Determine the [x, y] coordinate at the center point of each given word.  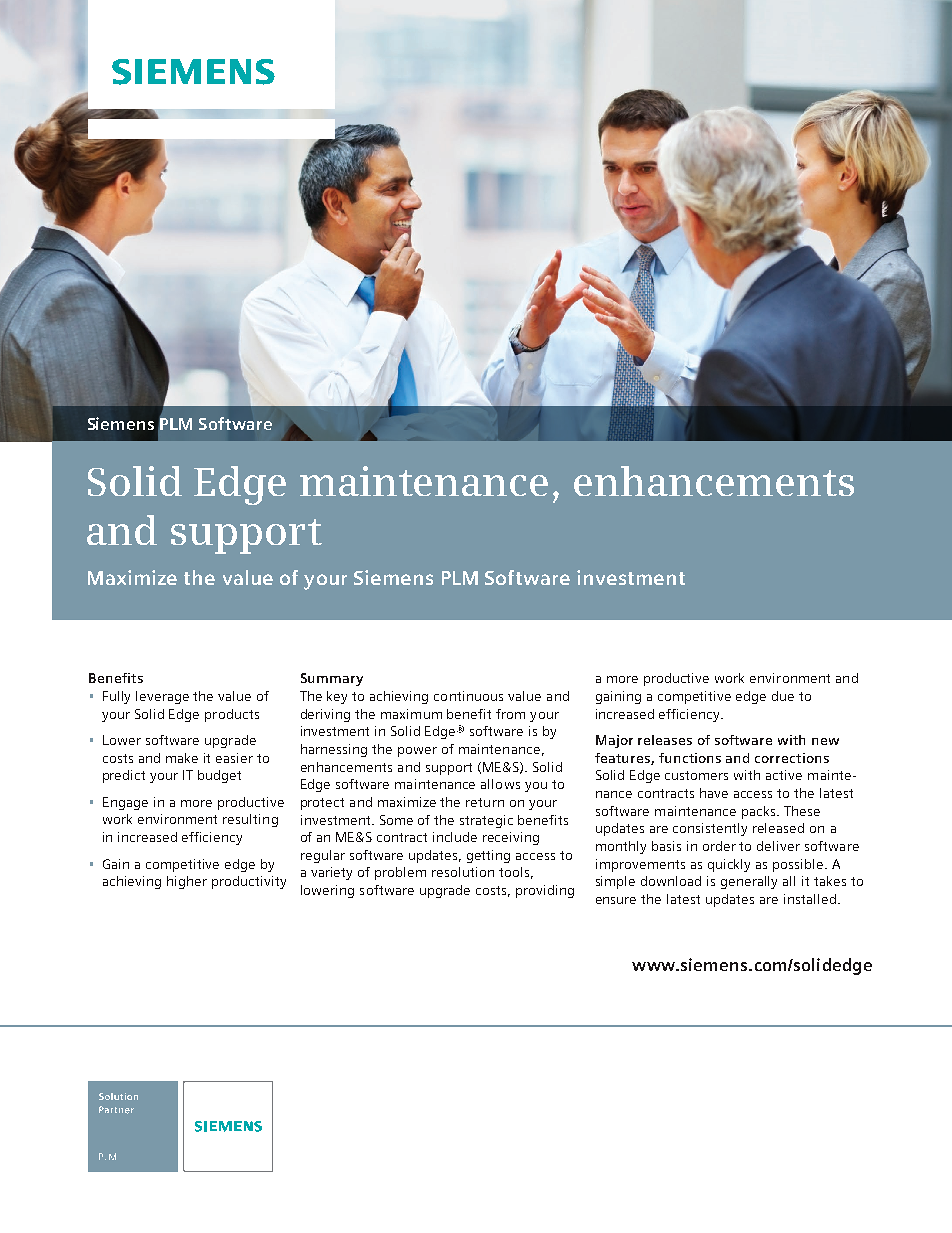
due [783, 696]
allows [500, 784]
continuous [468, 696]
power [417, 752]
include [455, 837]
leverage [162, 697]
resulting [250, 820]
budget [219, 776]
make [182, 758]
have [714, 793]
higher [187, 882]
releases [665, 740]
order [719, 846]
